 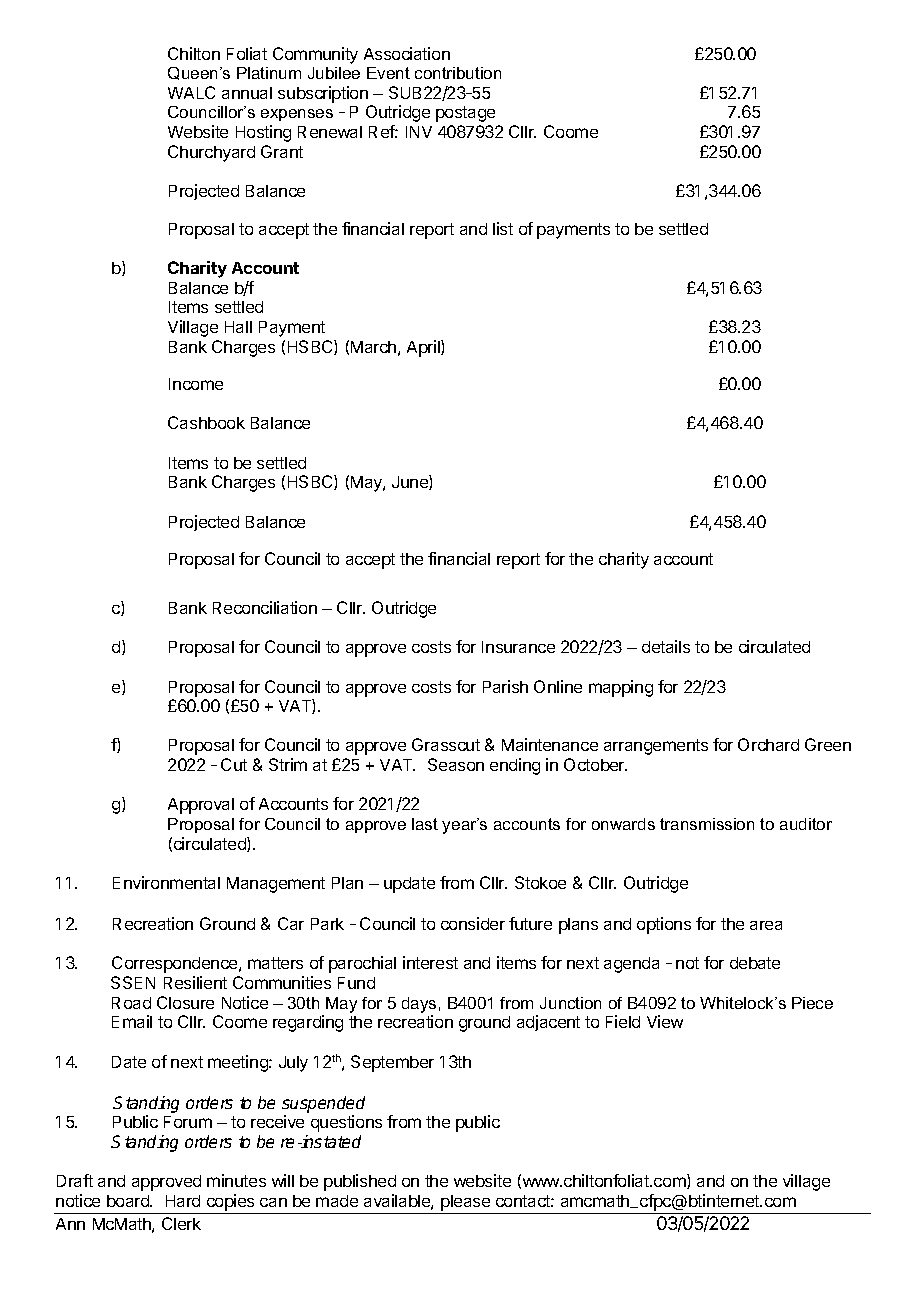 I want to click on View, so click(x=665, y=1021).
